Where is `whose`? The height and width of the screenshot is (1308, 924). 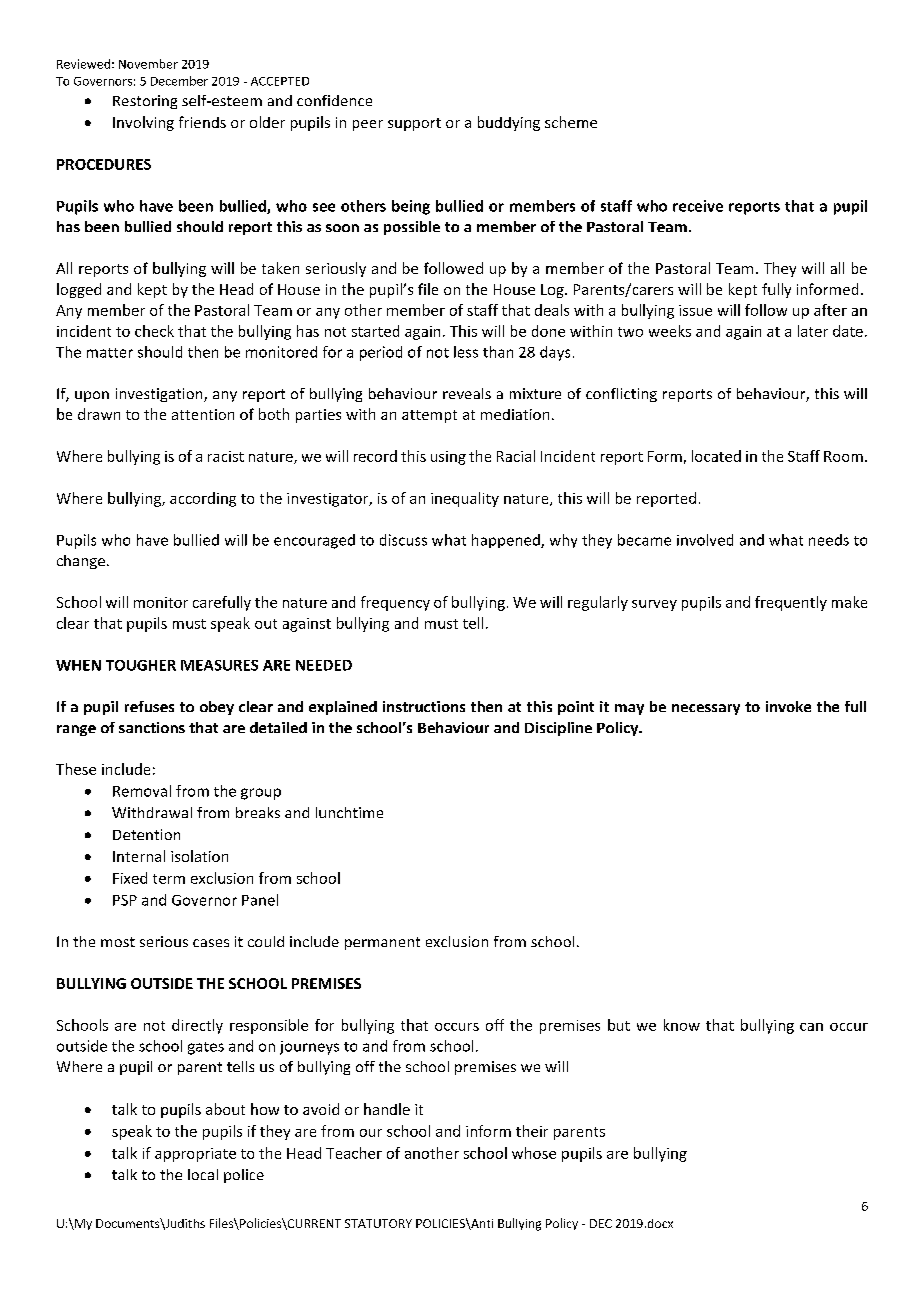
whose is located at coordinates (534, 1153).
